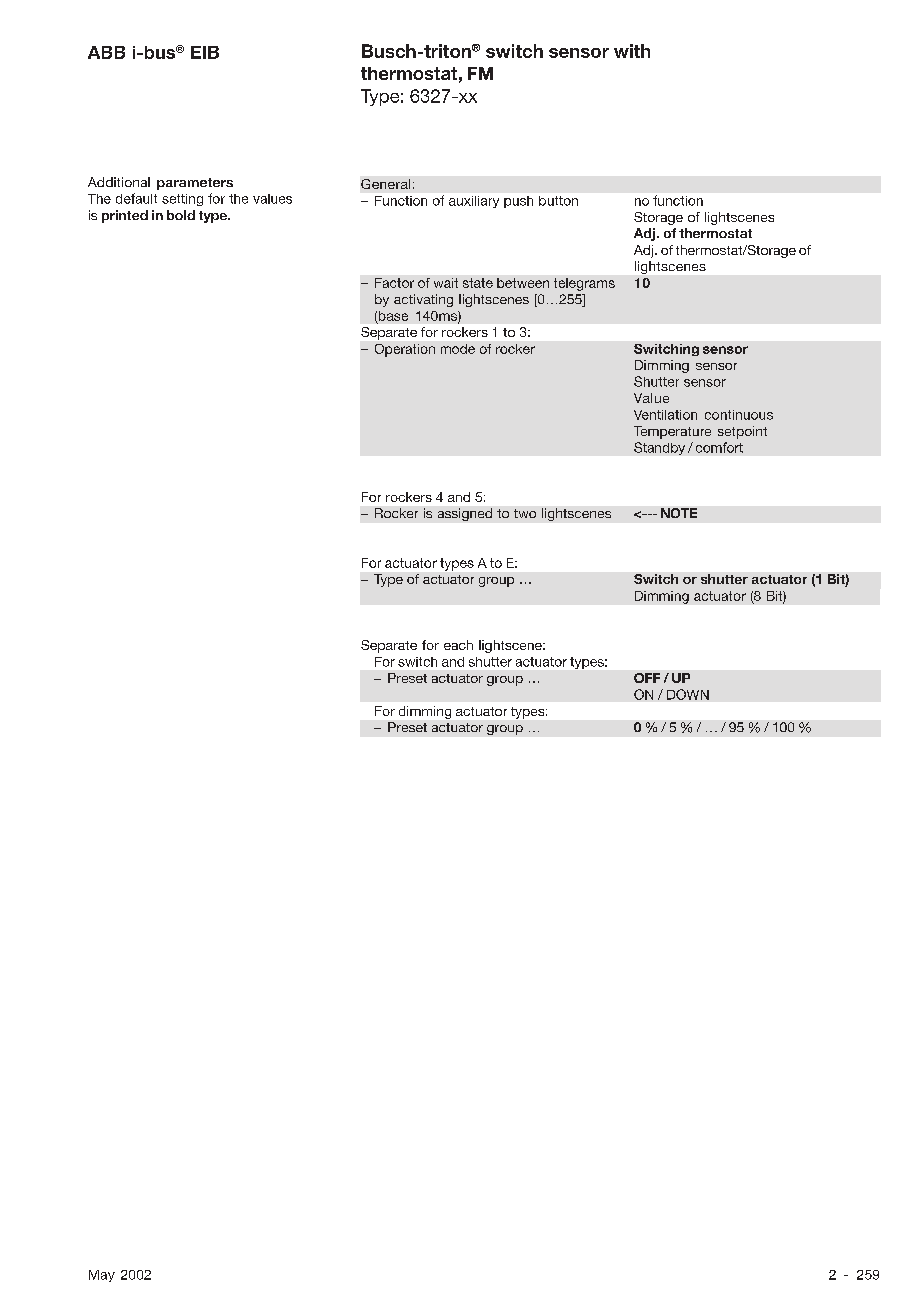 This screenshot has width=924, height=1308. I want to click on EIB, so click(205, 52).
